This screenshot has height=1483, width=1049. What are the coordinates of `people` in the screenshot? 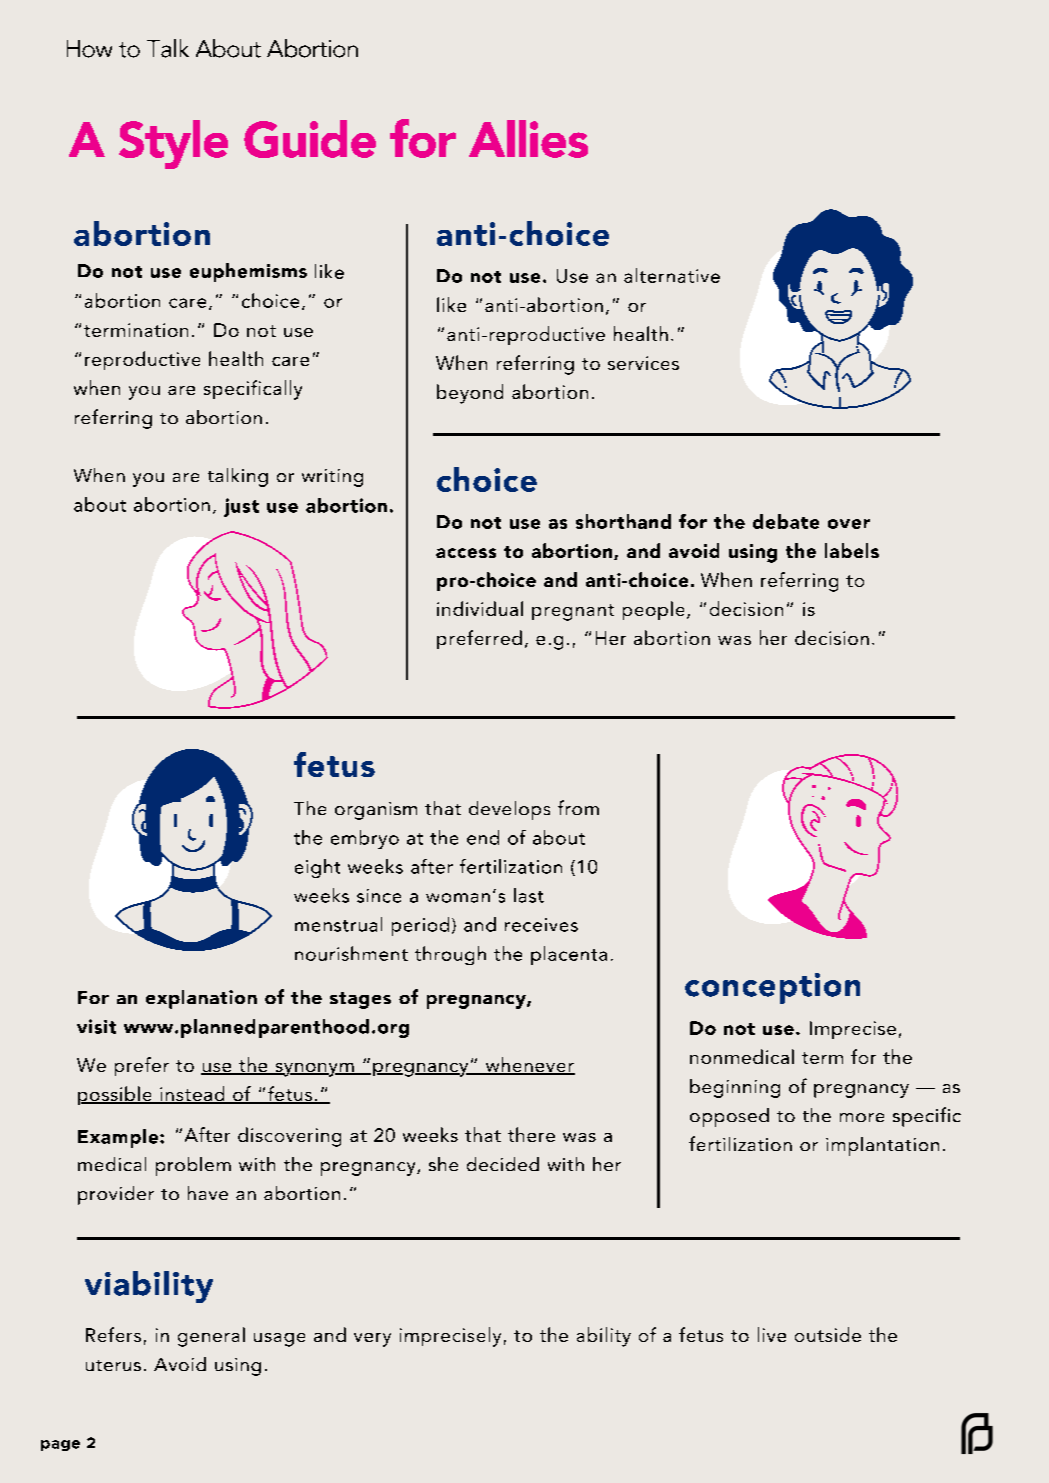 It's located at (653, 610).
